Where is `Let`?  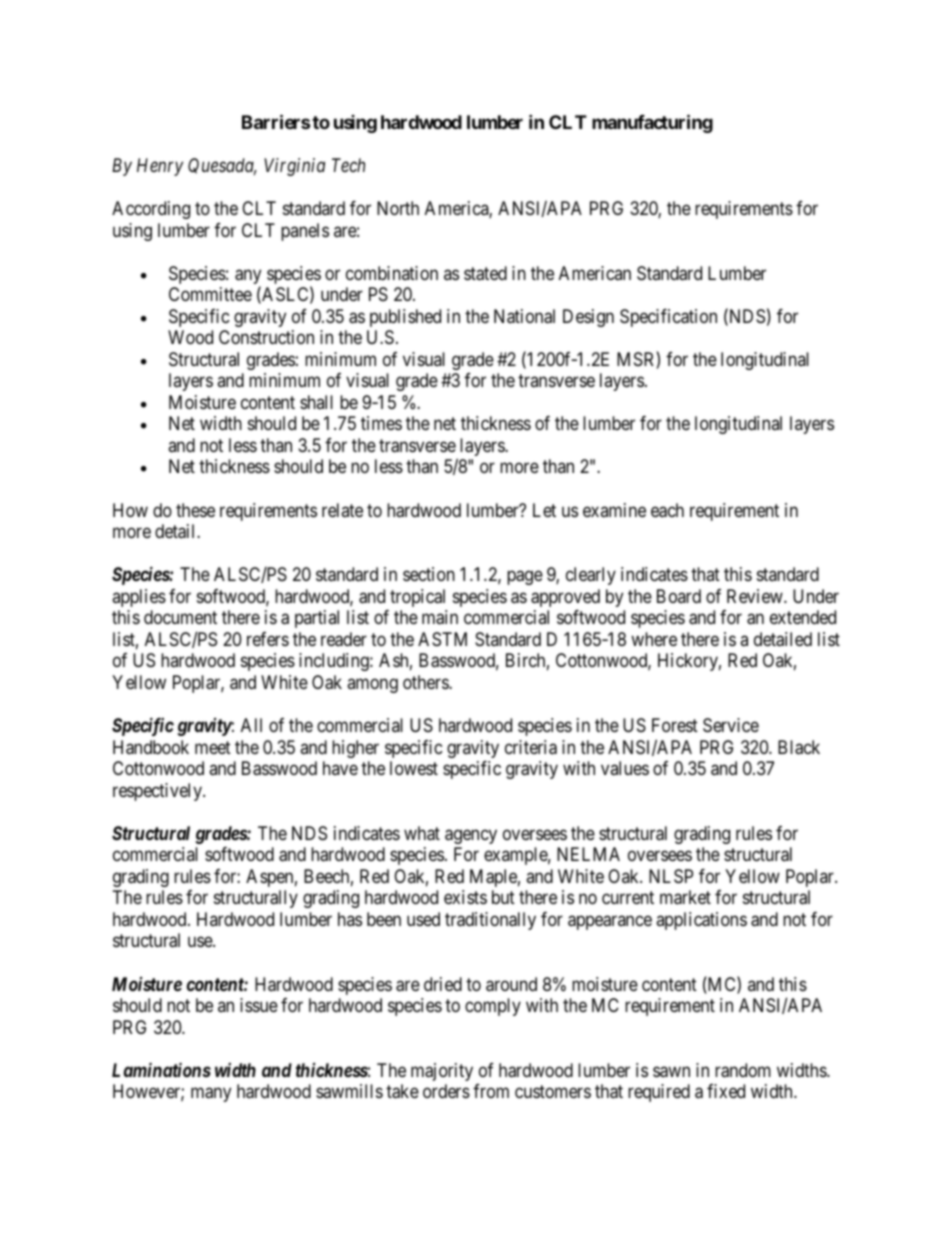 Let is located at coordinates (544, 510).
